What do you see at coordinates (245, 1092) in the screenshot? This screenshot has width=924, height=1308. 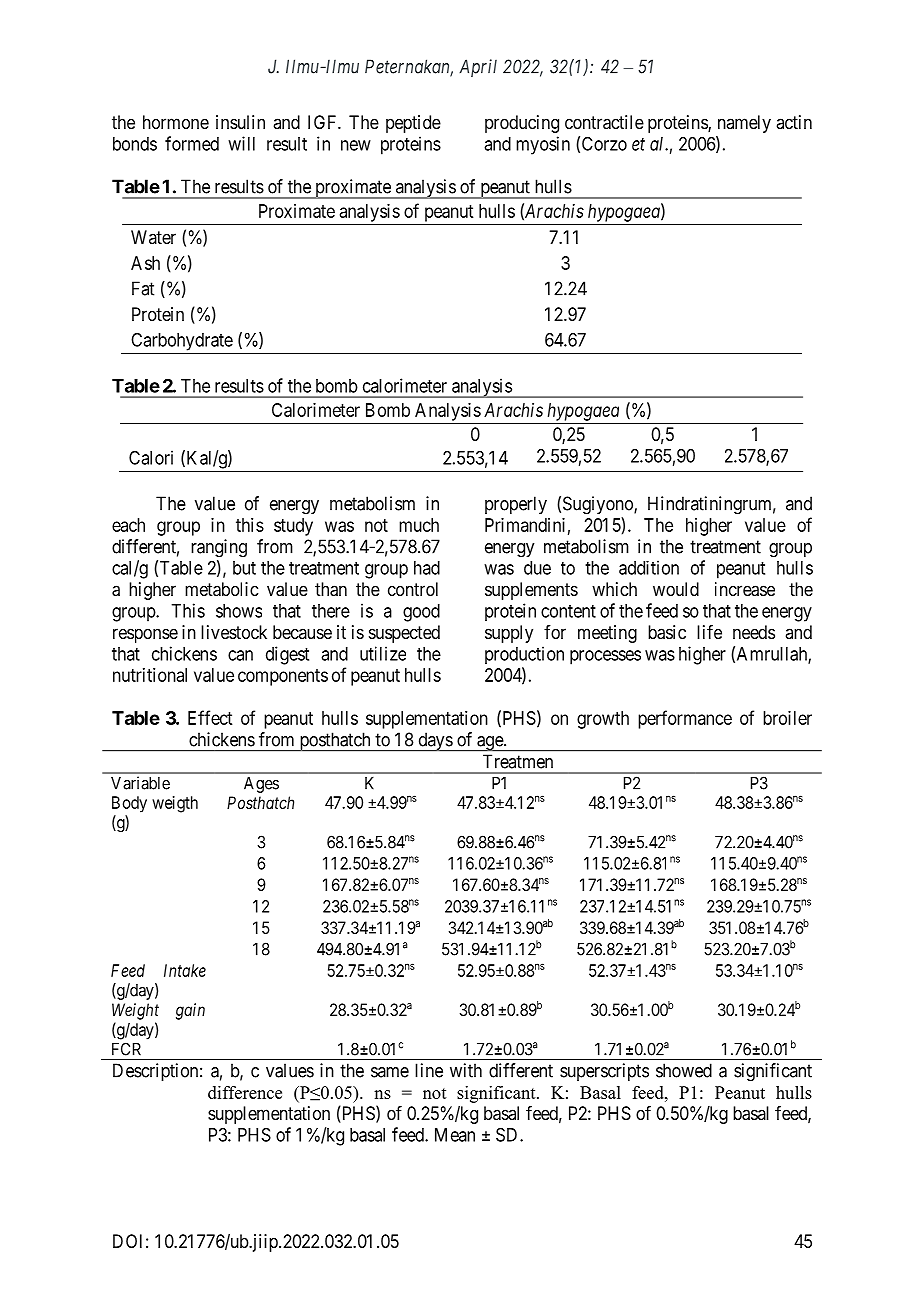 I see `difference` at bounding box center [245, 1092].
